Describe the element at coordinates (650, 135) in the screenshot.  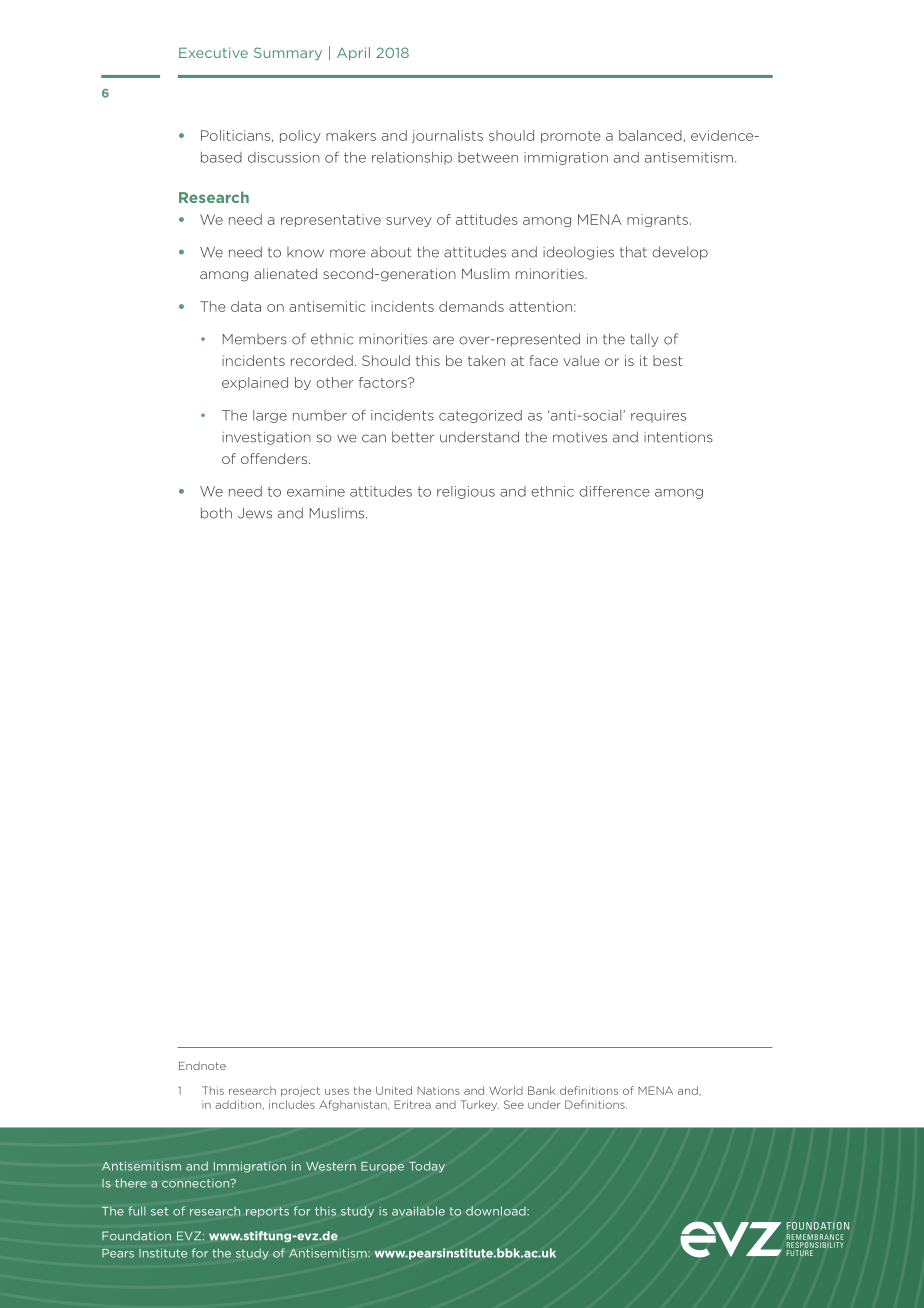
I see `balanced` at that location.
